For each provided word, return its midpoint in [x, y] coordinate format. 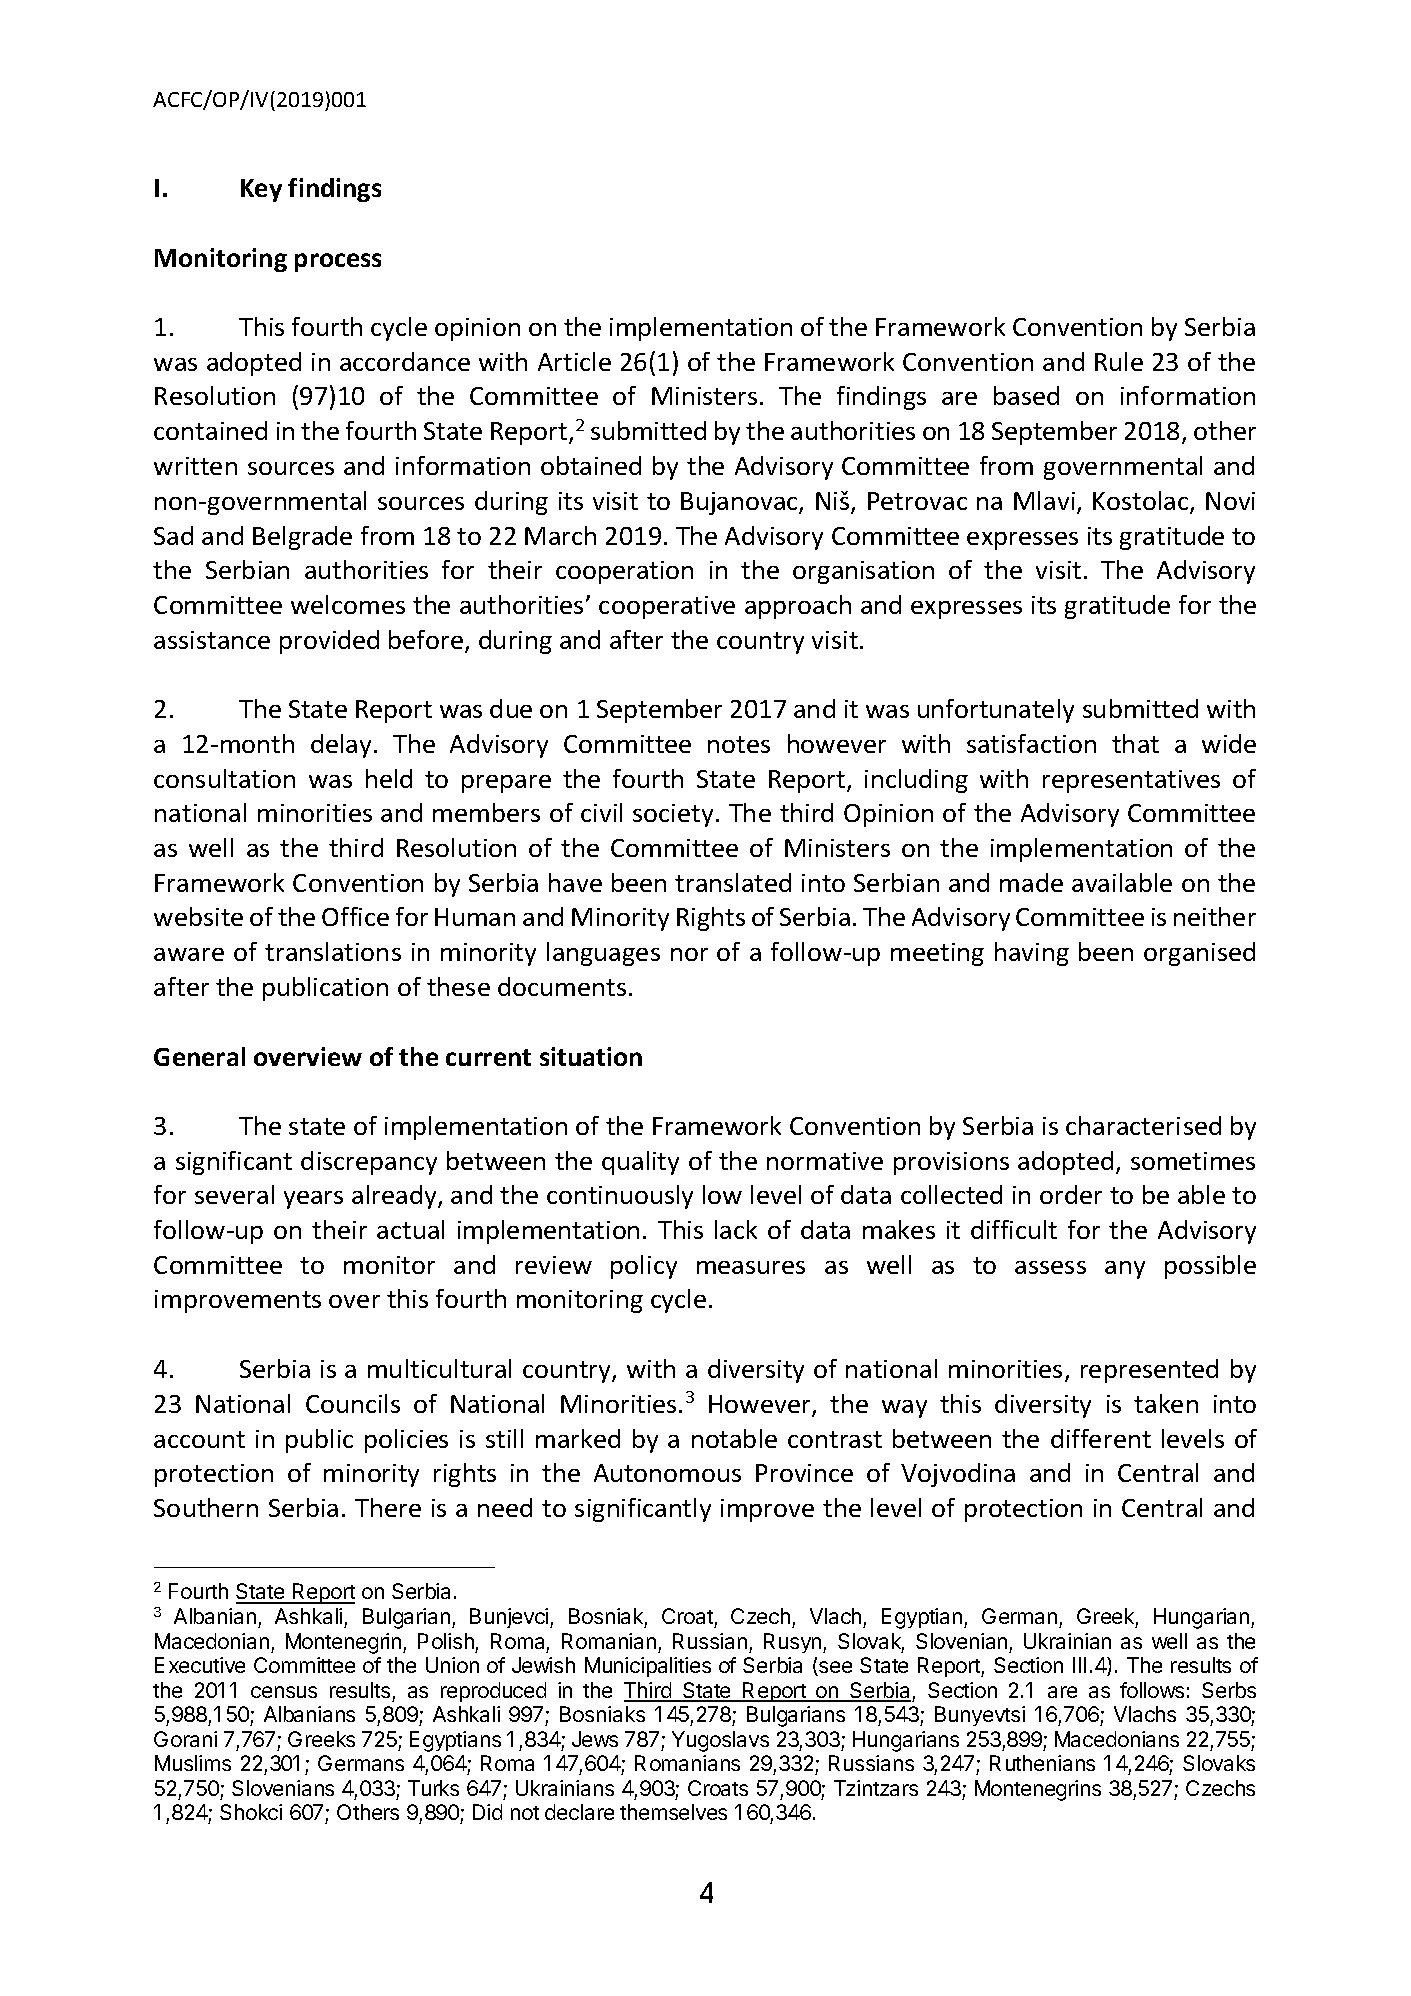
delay [341, 746]
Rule [1119, 361]
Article [574, 361]
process [338, 262]
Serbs [1229, 1690]
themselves [673, 1812]
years [313, 1200]
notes [739, 744]
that [1135, 743]
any [1125, 1270]
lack [736, 1229]
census [284, 1692]
